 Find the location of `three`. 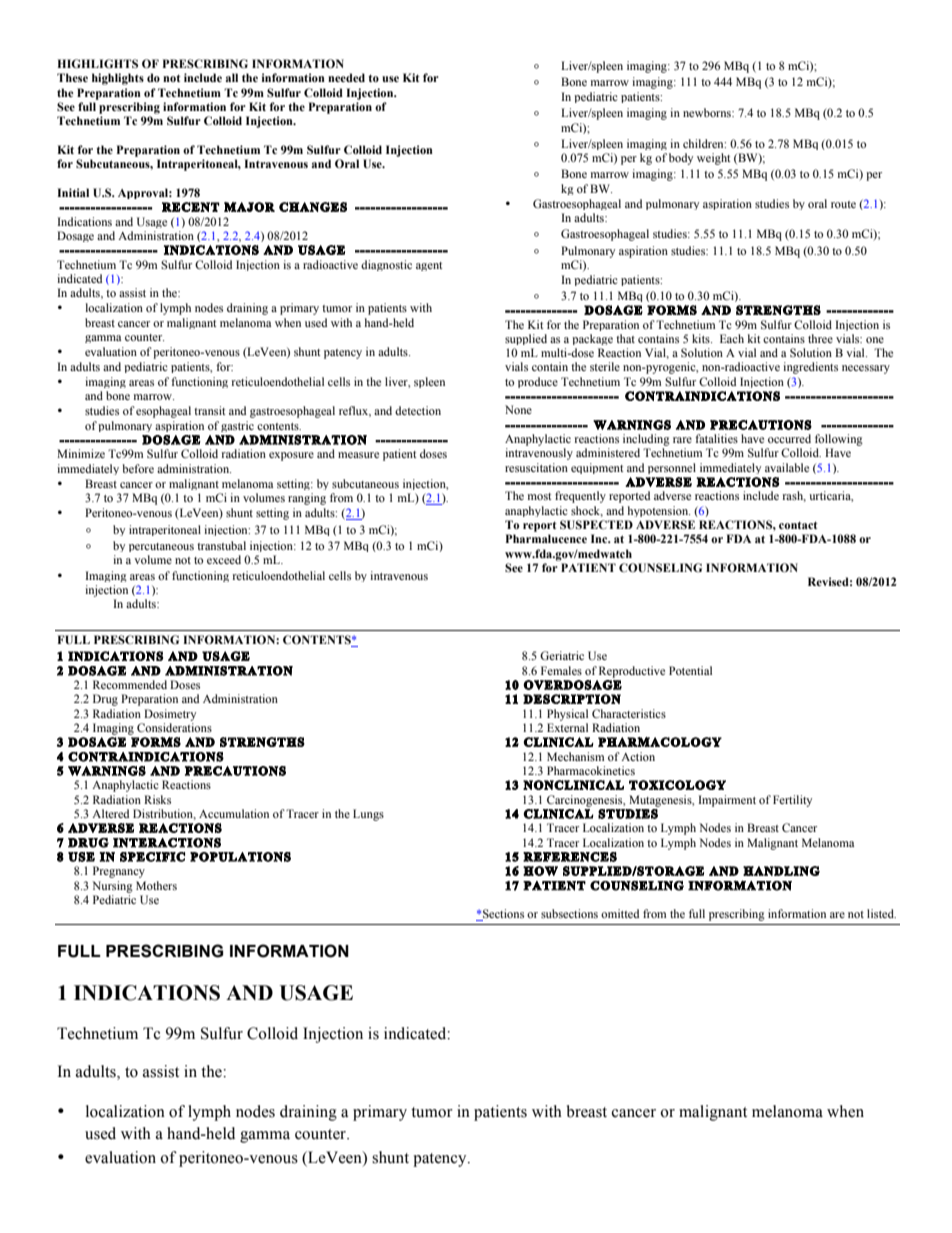

three is located at coordinates (820, 338).
